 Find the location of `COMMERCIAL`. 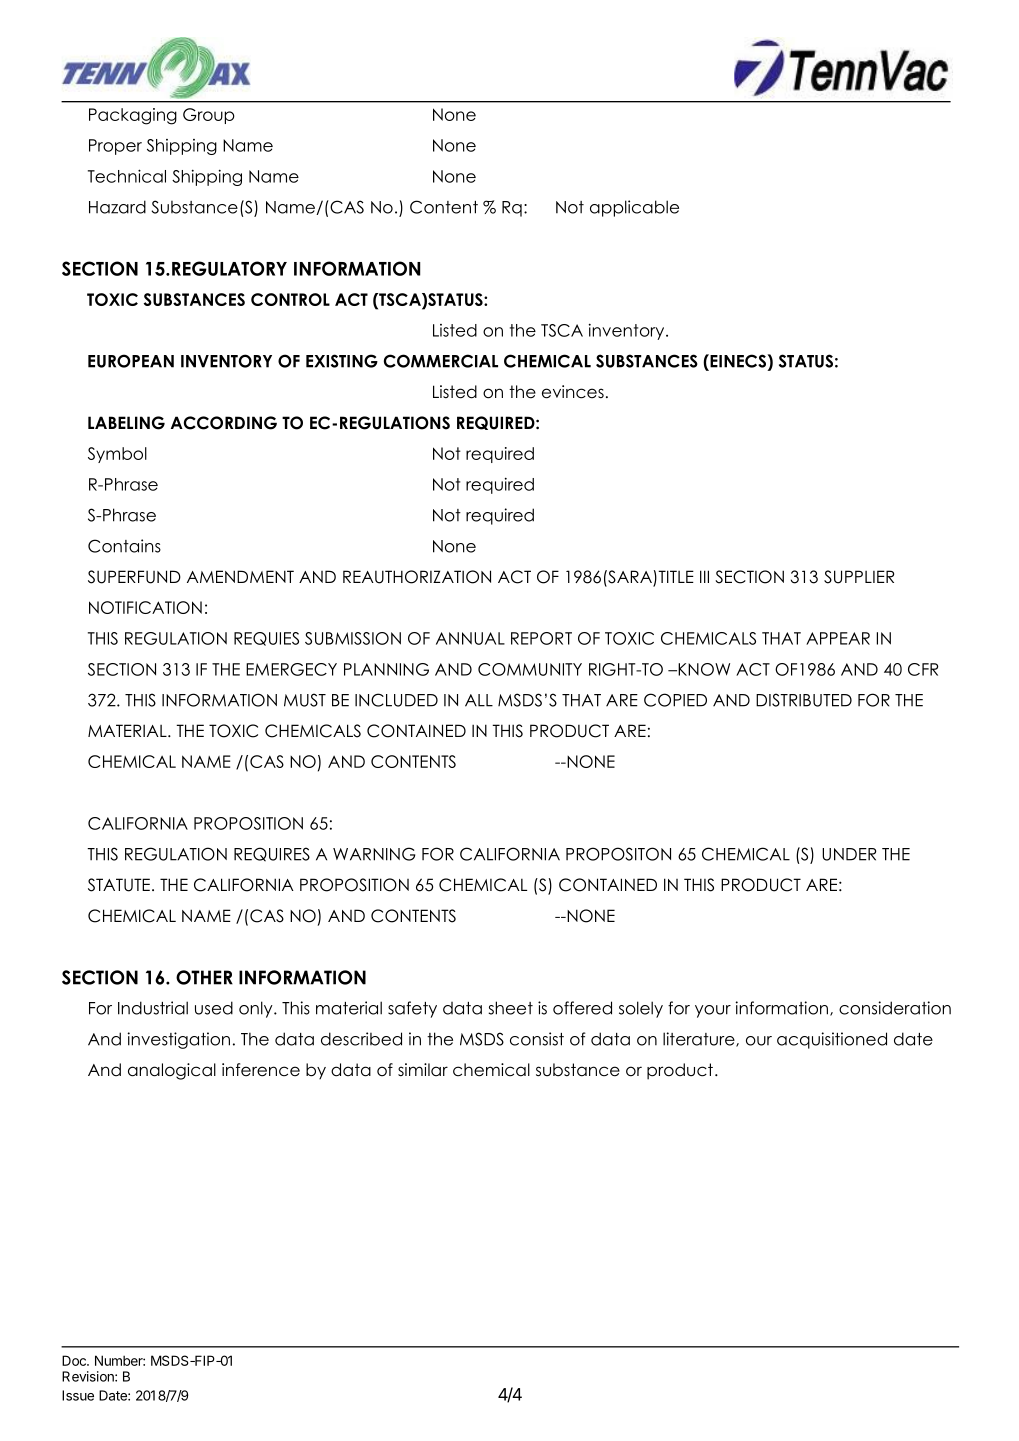

COMMERCIAL is located at coordinates (441, 361).
